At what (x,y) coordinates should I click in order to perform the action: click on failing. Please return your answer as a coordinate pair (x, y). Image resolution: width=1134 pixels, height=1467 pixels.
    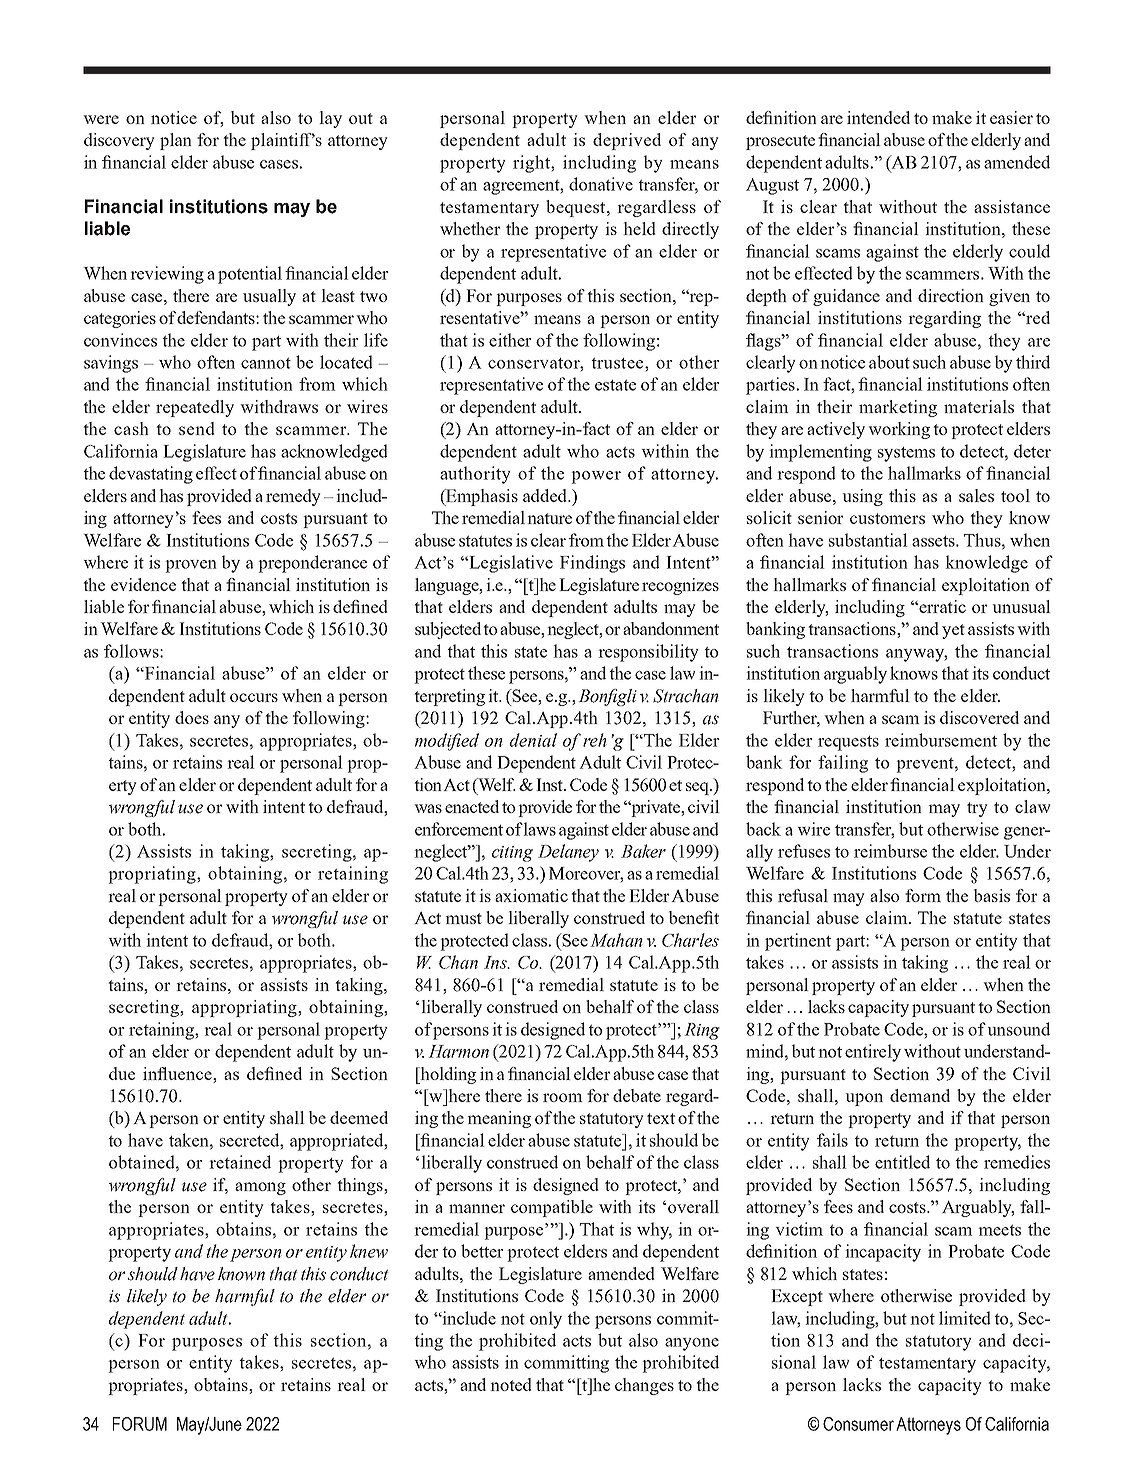
    Looking at the image, I should click on (843, 764).
